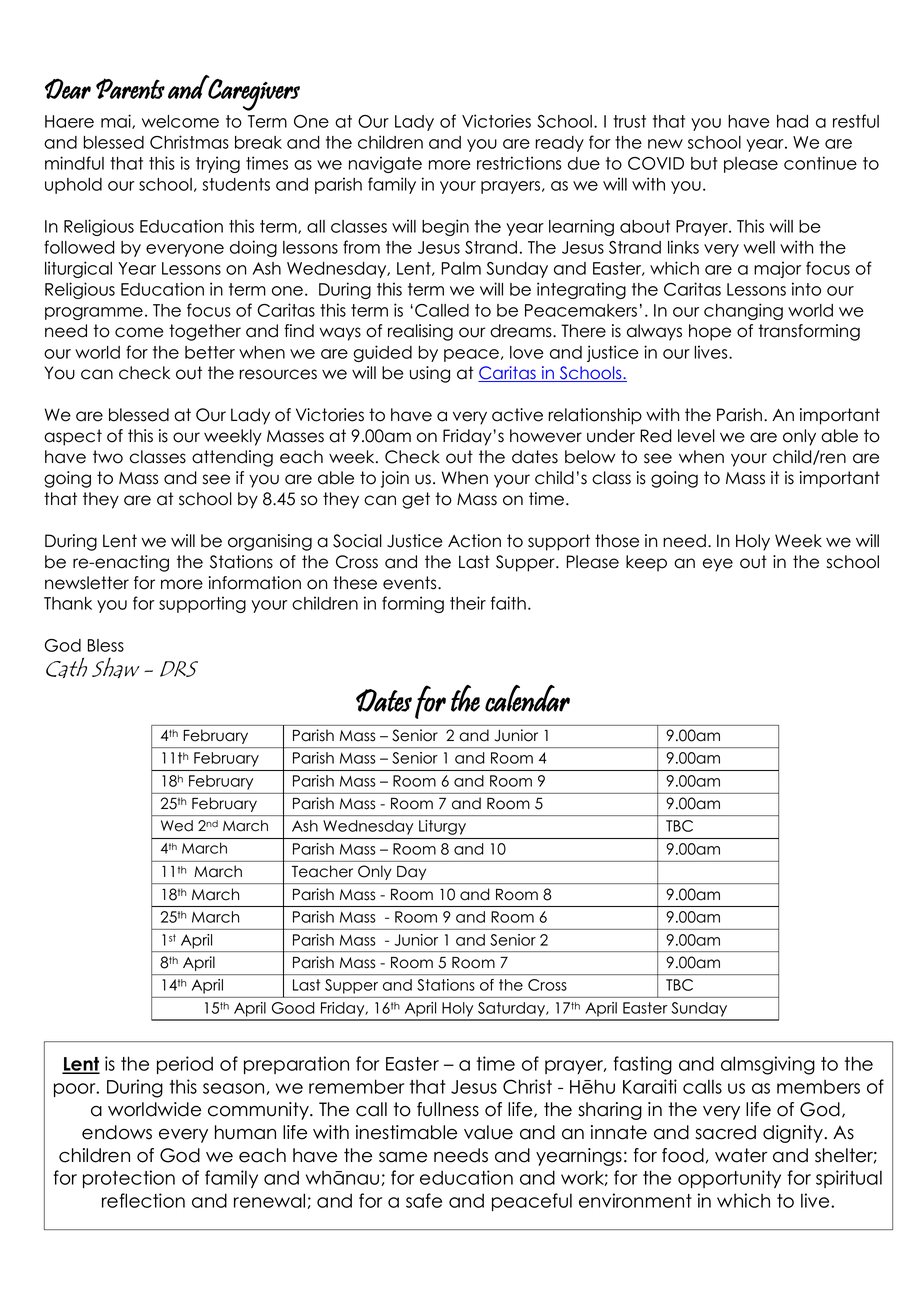  What do you see at coordinates (293, 1008) in the document?
I see `Good` at bounding box center [293, 1008].
